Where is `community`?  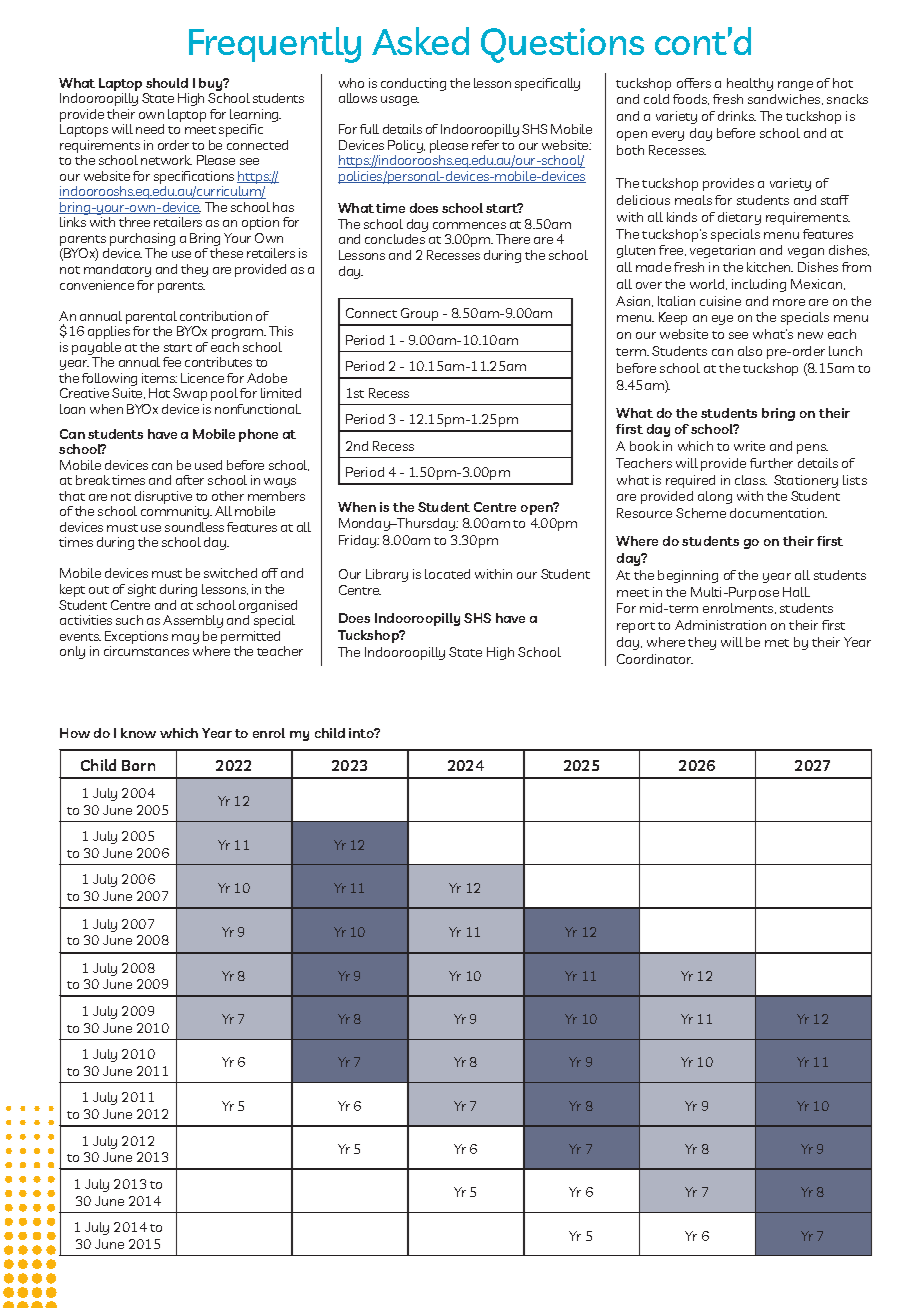
community is located at coordinates (176, 512).
